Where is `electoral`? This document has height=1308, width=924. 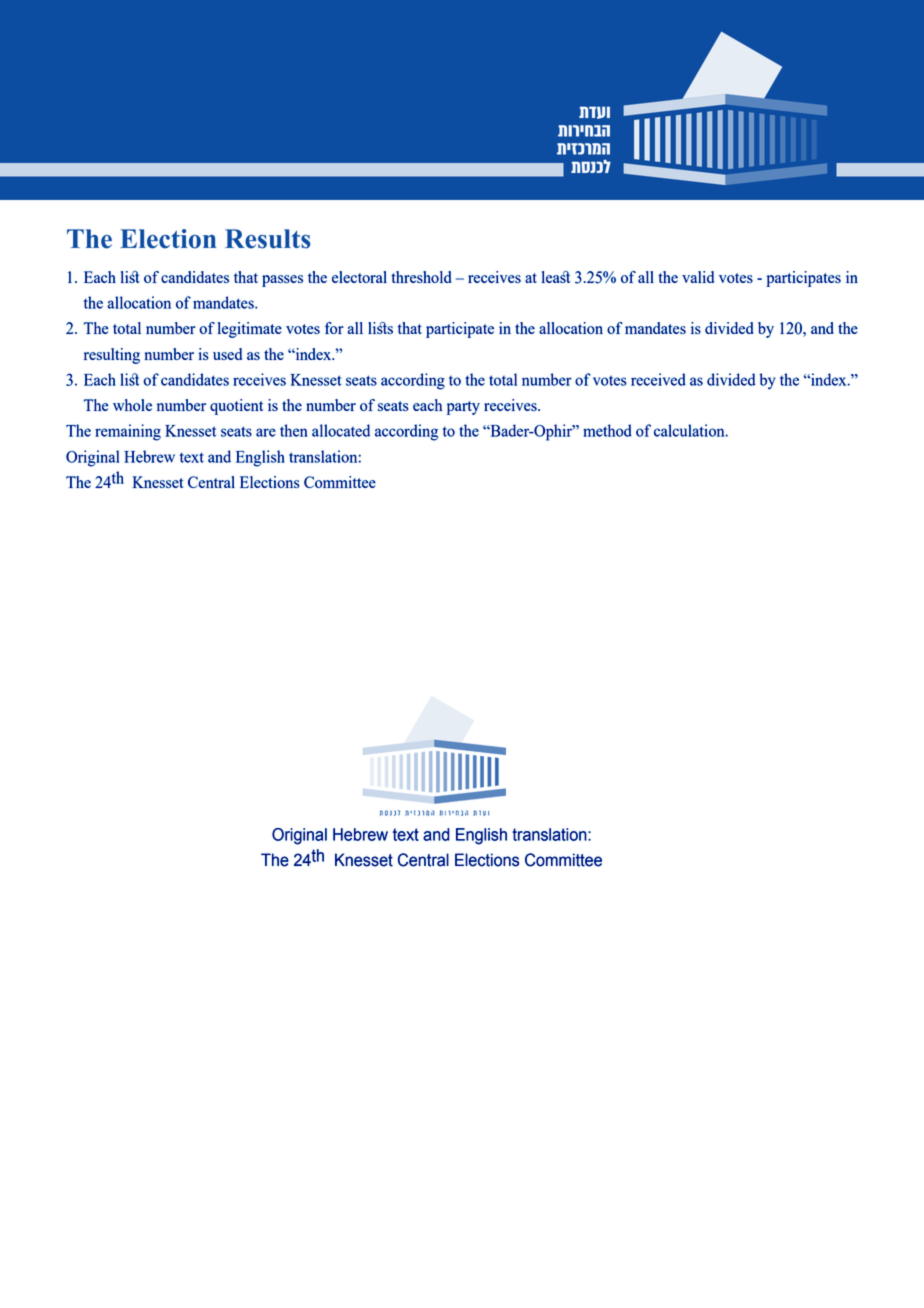 electoral is located at coordinates (359, 277).
